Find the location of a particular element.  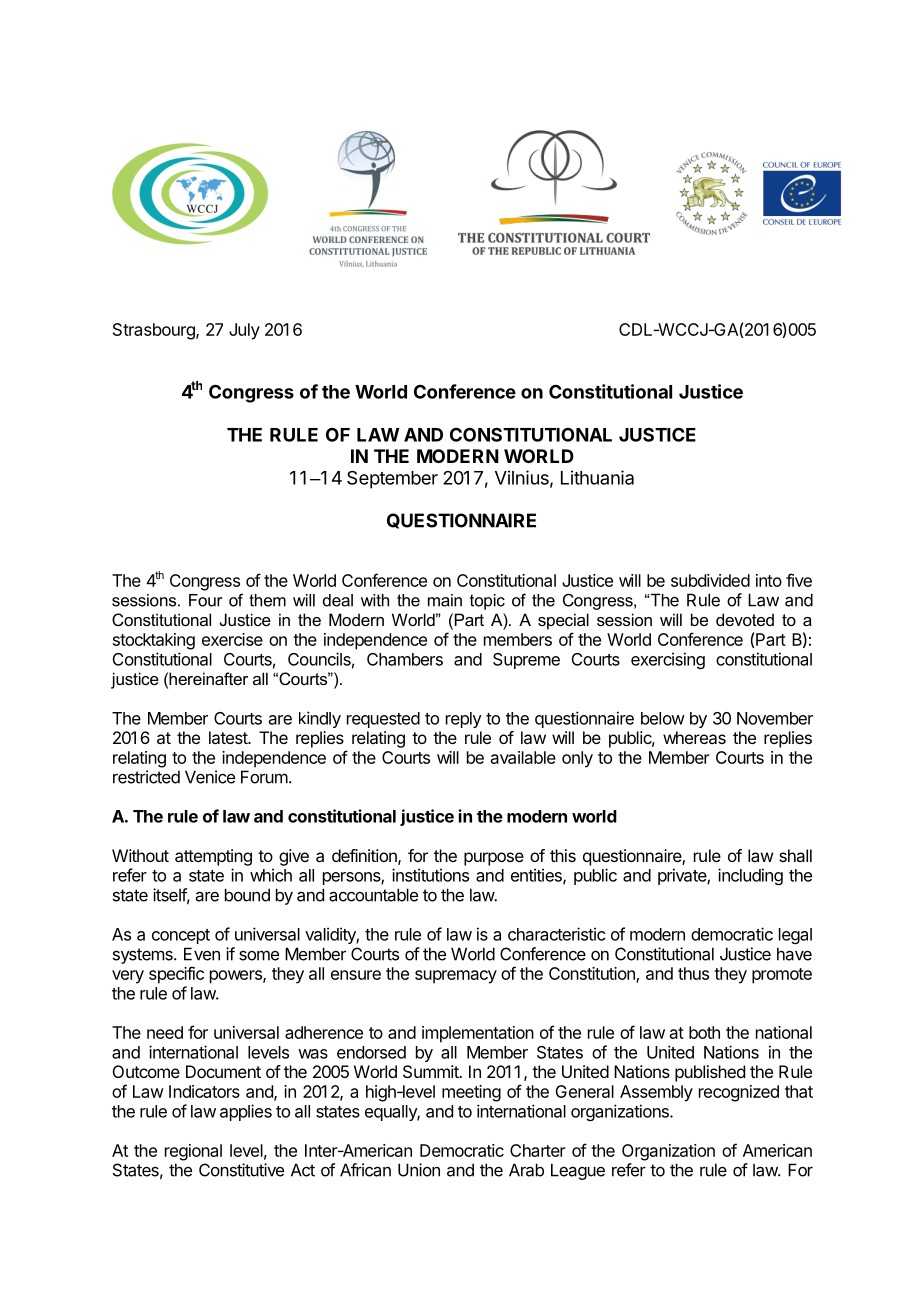

regional is located at coordinates (193, 1152).
